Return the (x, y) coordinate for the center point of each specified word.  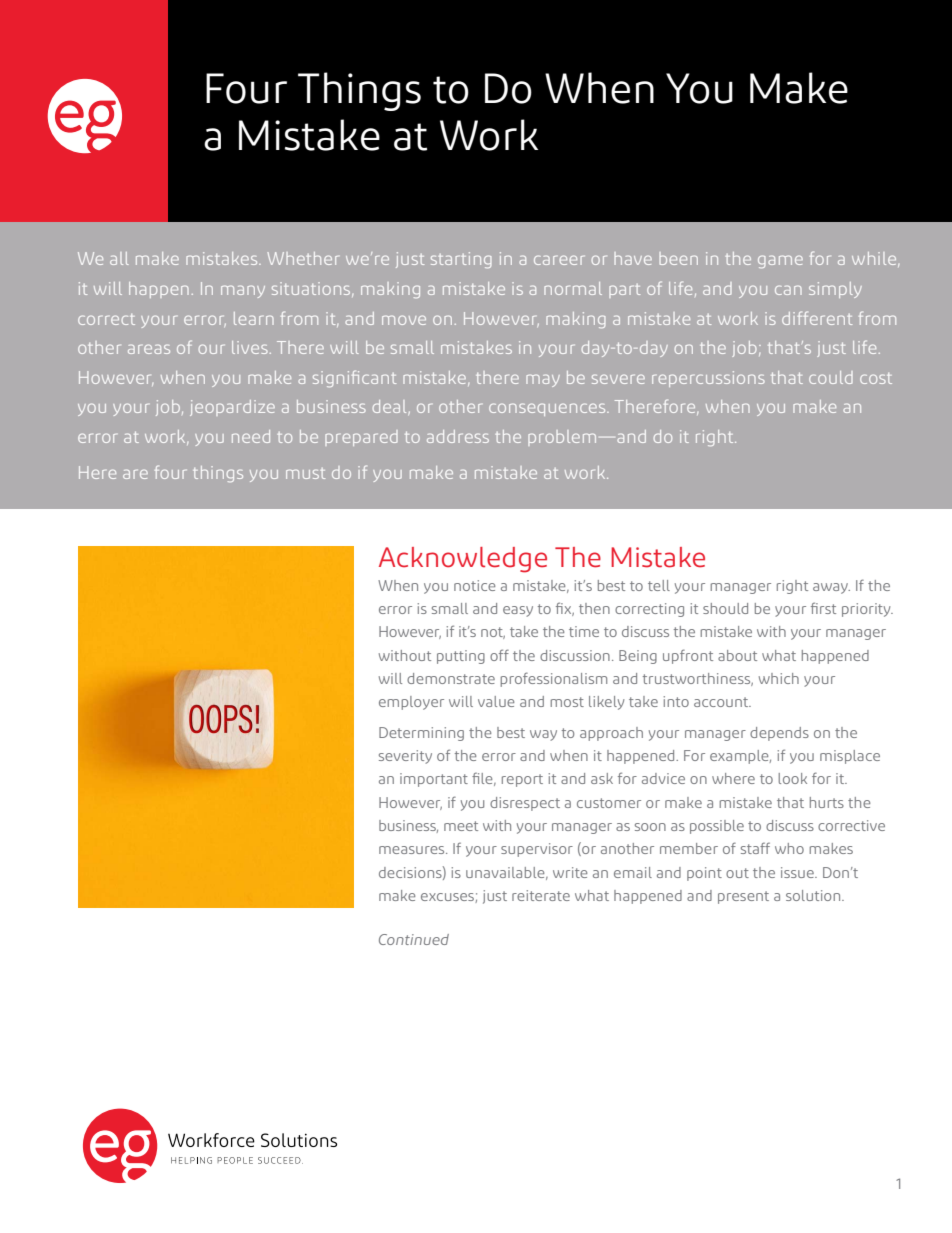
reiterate (541, 895)
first (823, 608)
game (780, 261)
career (559, 260)
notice (474, 585)
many (243, 291)
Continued (414, 939)
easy (518, 611)
